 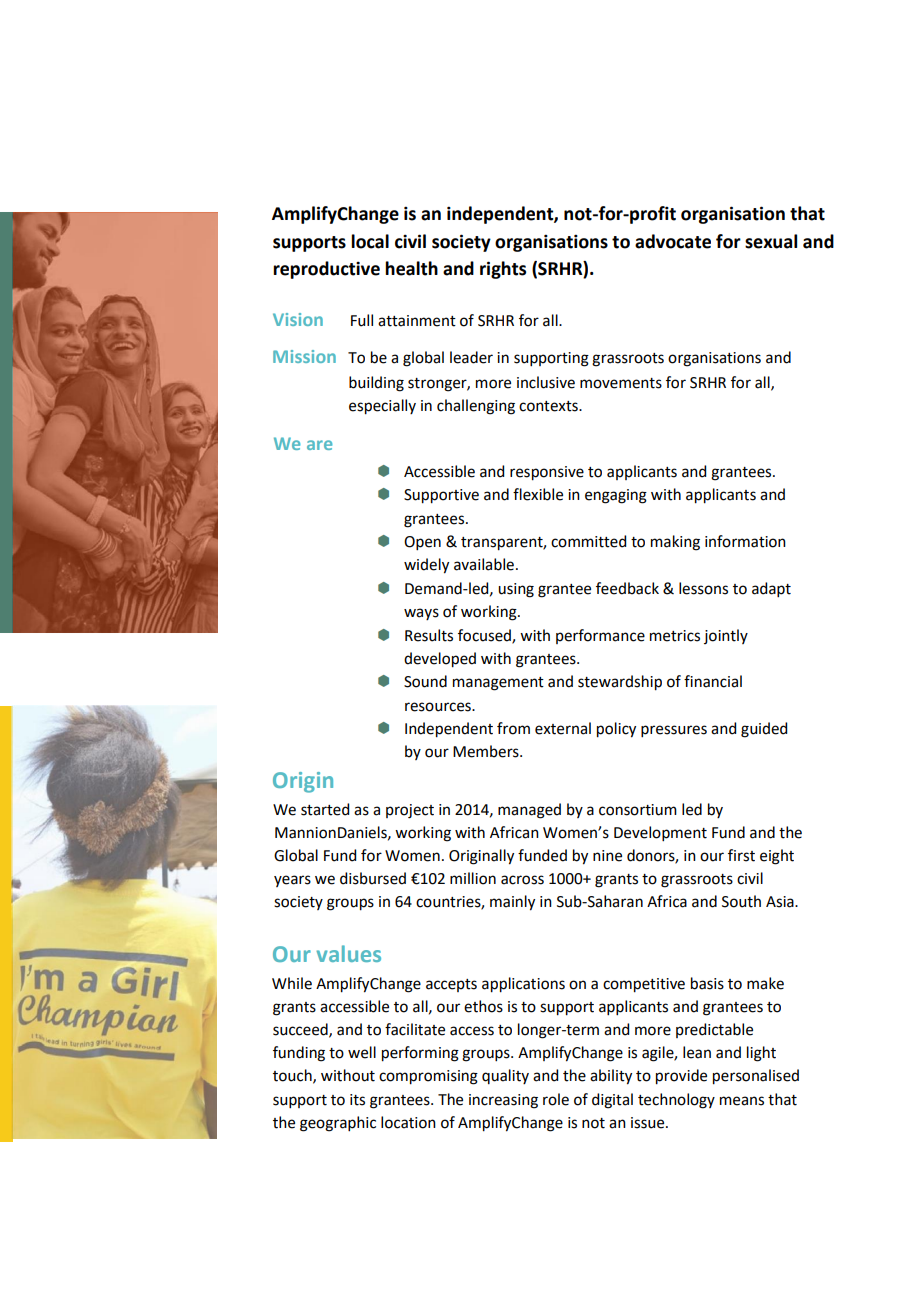 What do you see at coordinates (425, 681) in the document?
I see `Sound` at bounding box center [425, 681].
